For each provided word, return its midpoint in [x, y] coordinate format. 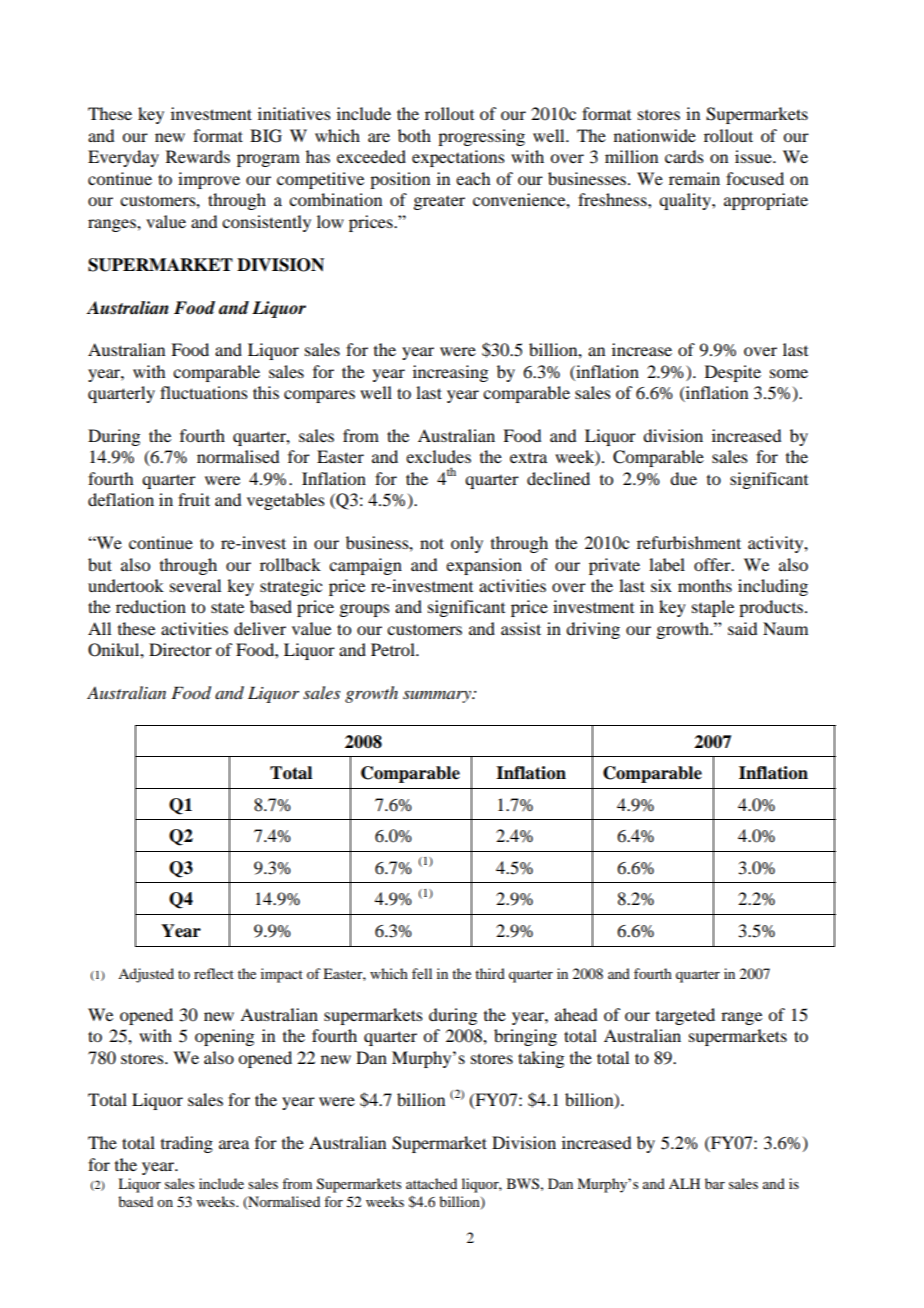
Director [180, 649]
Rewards [198, 156]
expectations [458, 158]
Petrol [394, 649]
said [742, 628]
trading [187, 1144]
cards [684, 156]
